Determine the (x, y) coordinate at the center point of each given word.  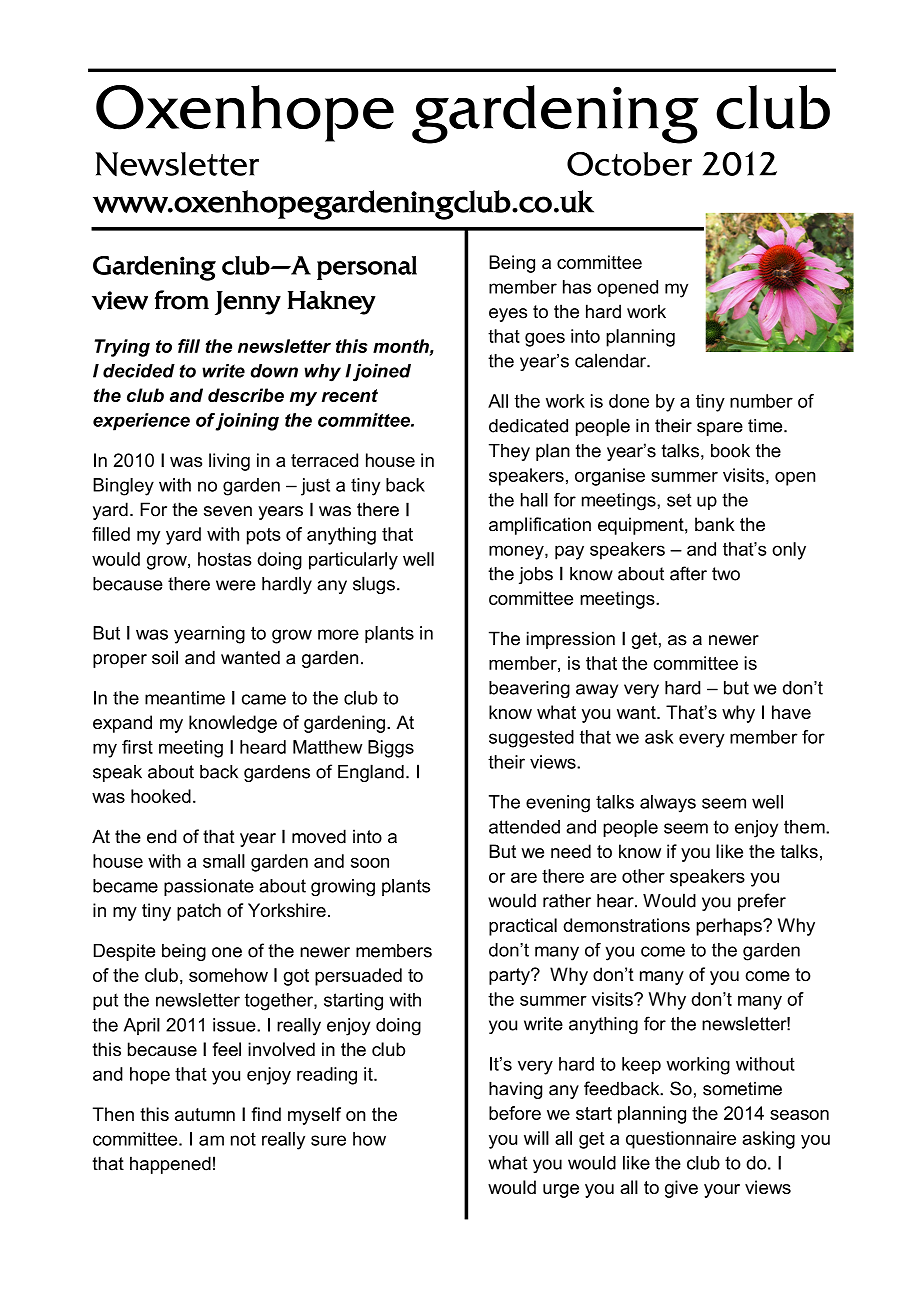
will (536, 1138)
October (629, 164)
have (791, 712)
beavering (529, 689)
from (182, 300)
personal (367, 268)
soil (165, 657)
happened (170, 1165)
